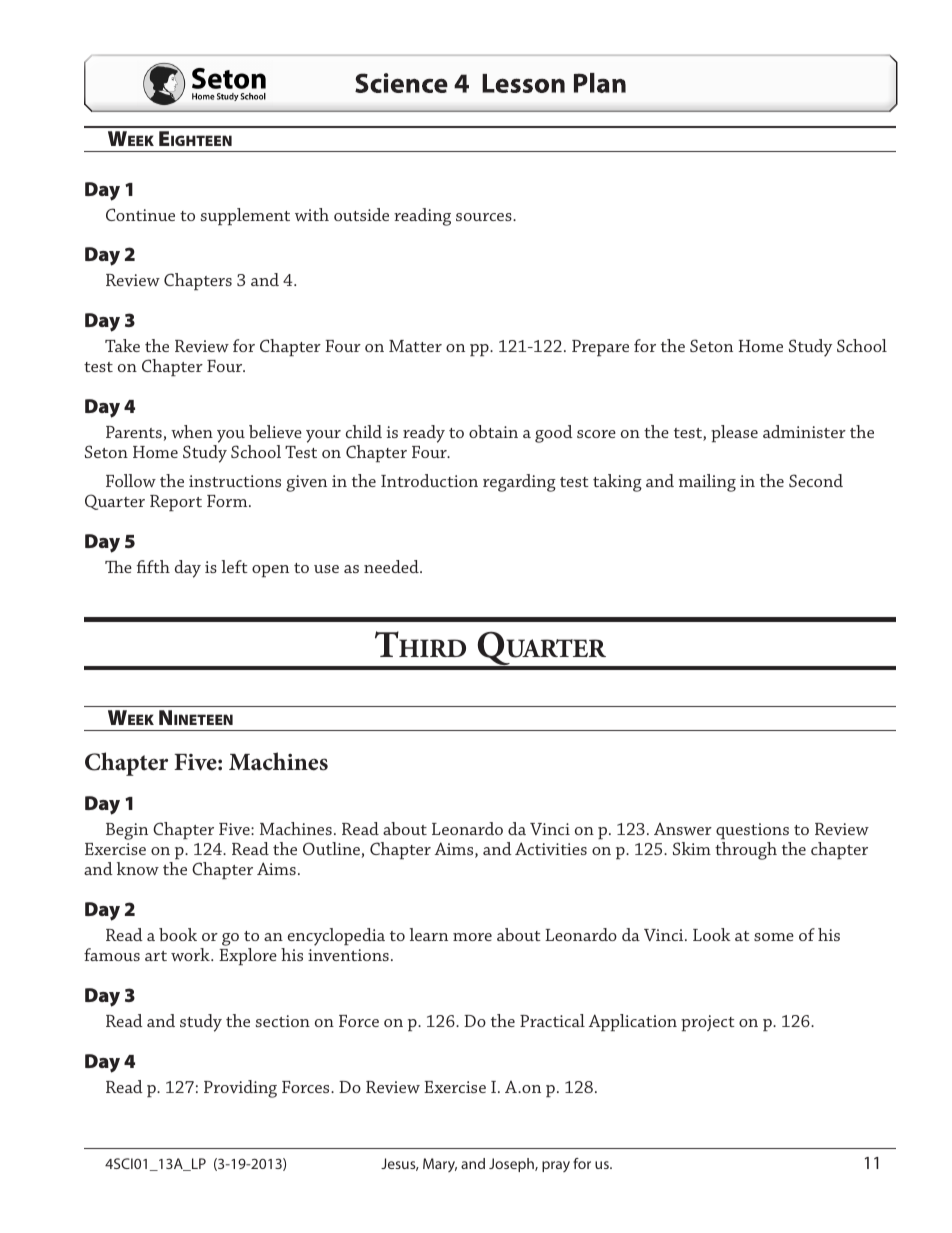 The image size is (952, 1233). I want to click on left, so click(235, 566).
